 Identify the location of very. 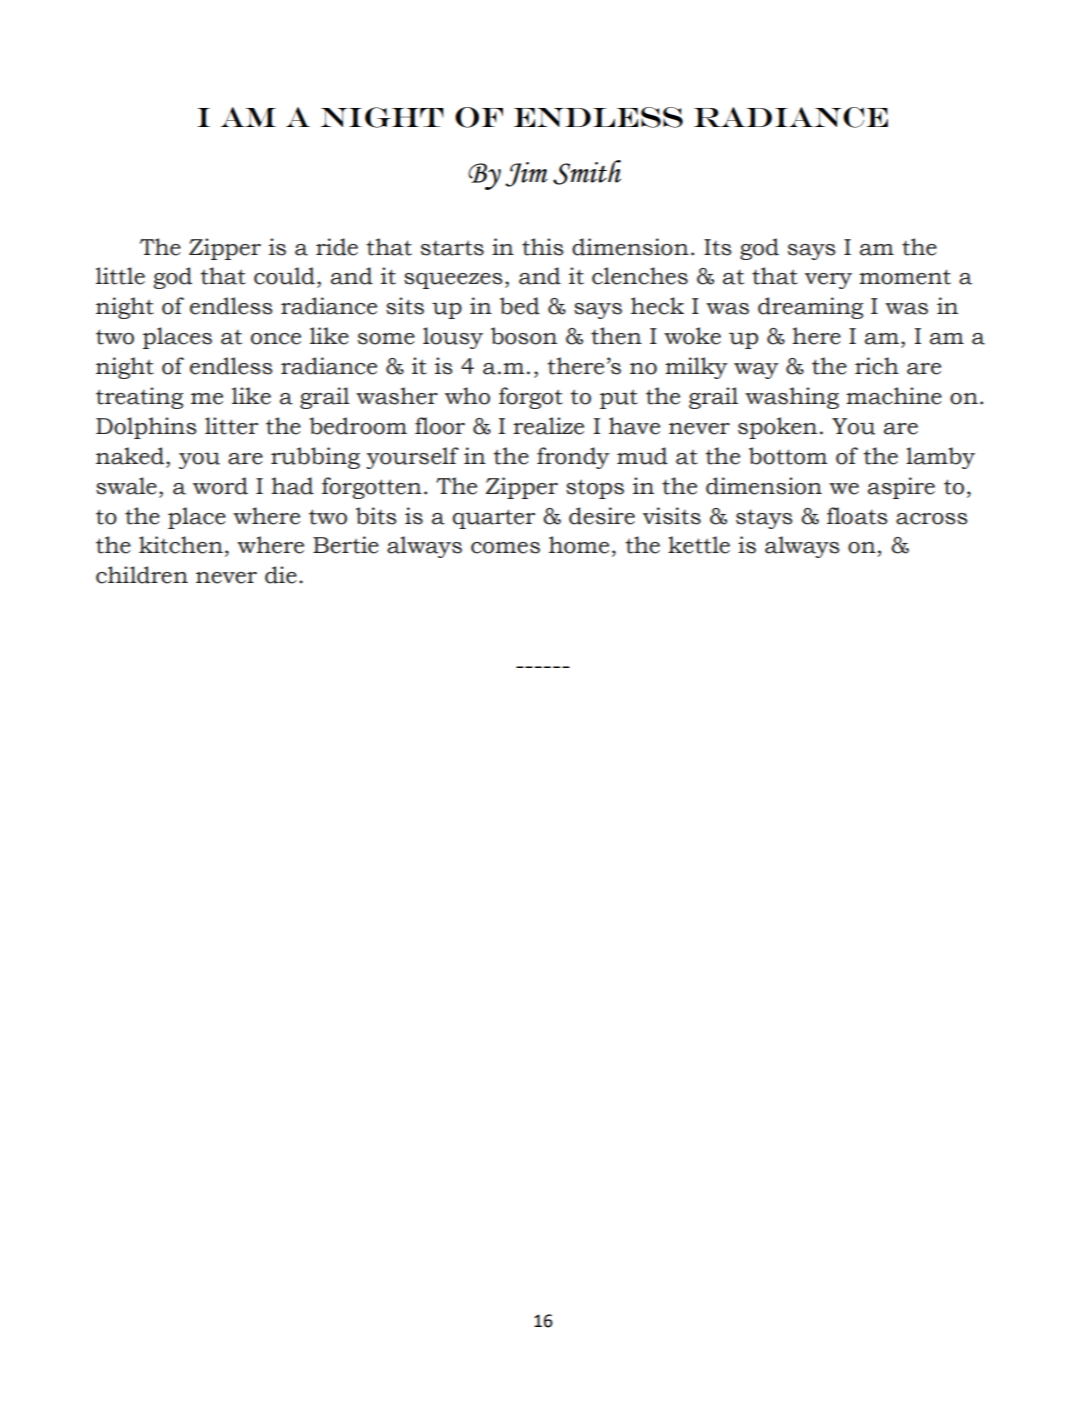
(828, 281).
